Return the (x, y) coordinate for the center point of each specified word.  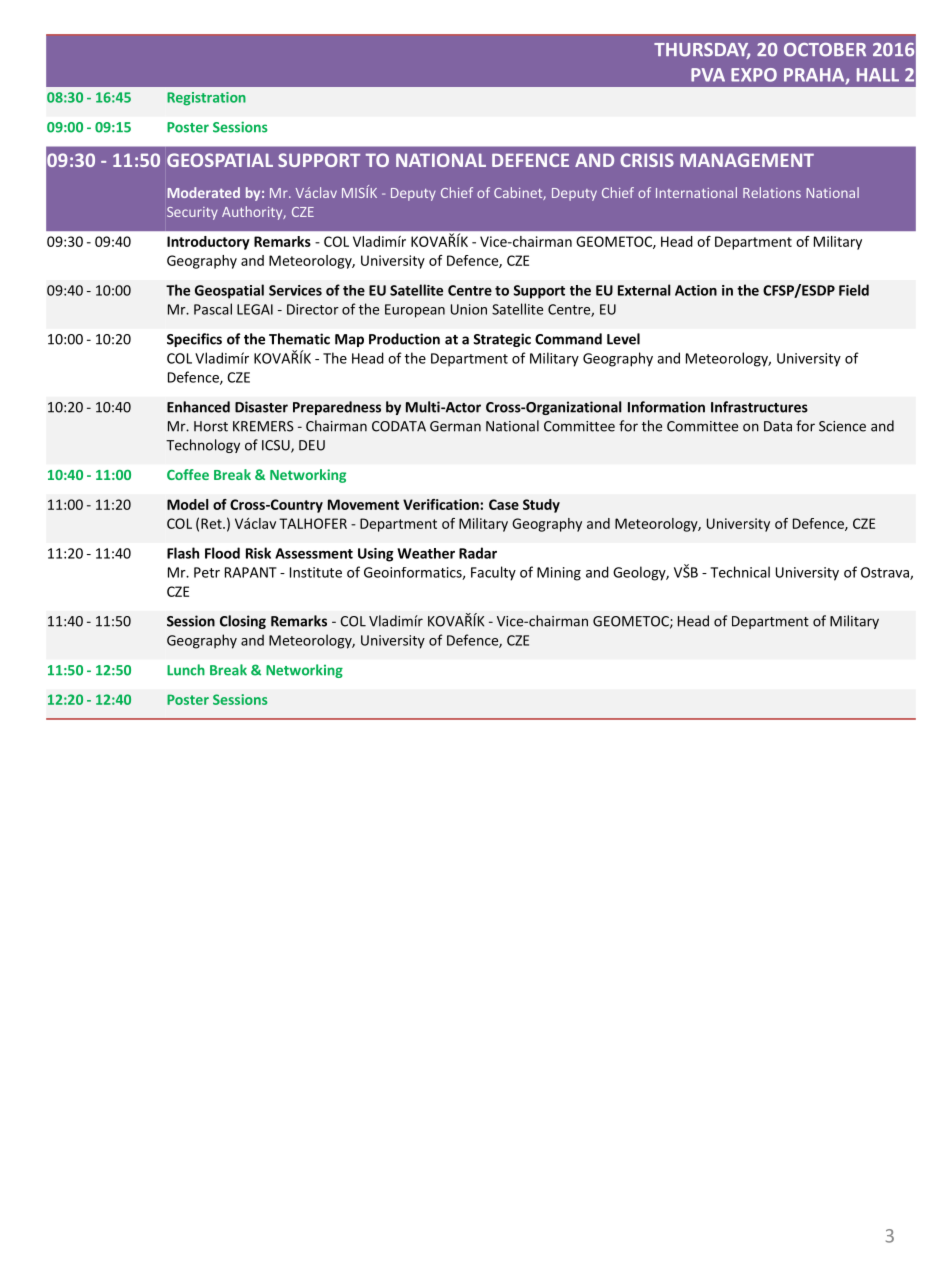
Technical (740, 572)
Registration (206, 99)
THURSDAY (702, 51)
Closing (243, 622)
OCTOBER (825, 50)
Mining (559, 574)
